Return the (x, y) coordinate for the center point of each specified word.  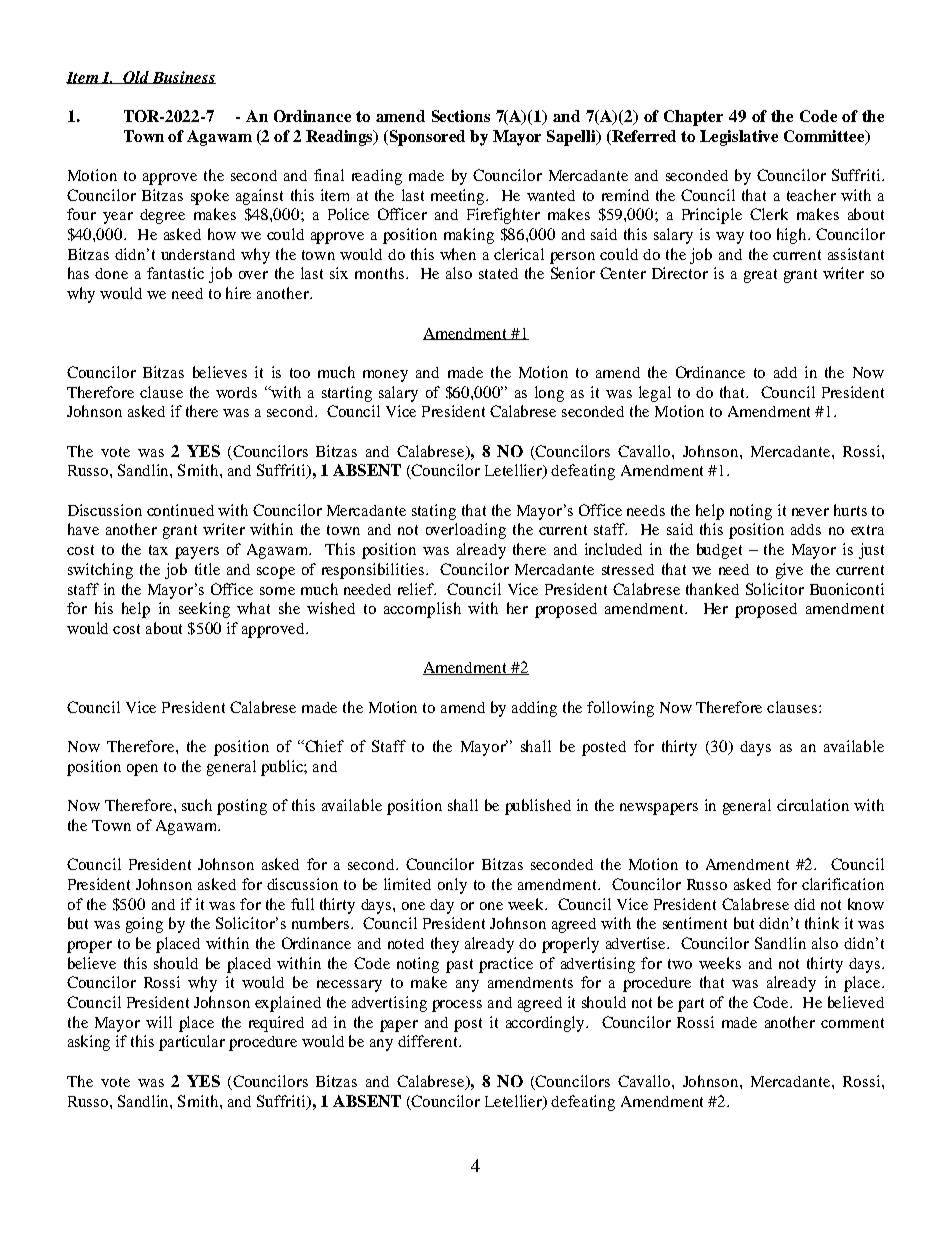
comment (852, 1023)
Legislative (739, 138)
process (457, 1006)
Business (183, 77)
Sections (461, 116)
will (159, 1022)
